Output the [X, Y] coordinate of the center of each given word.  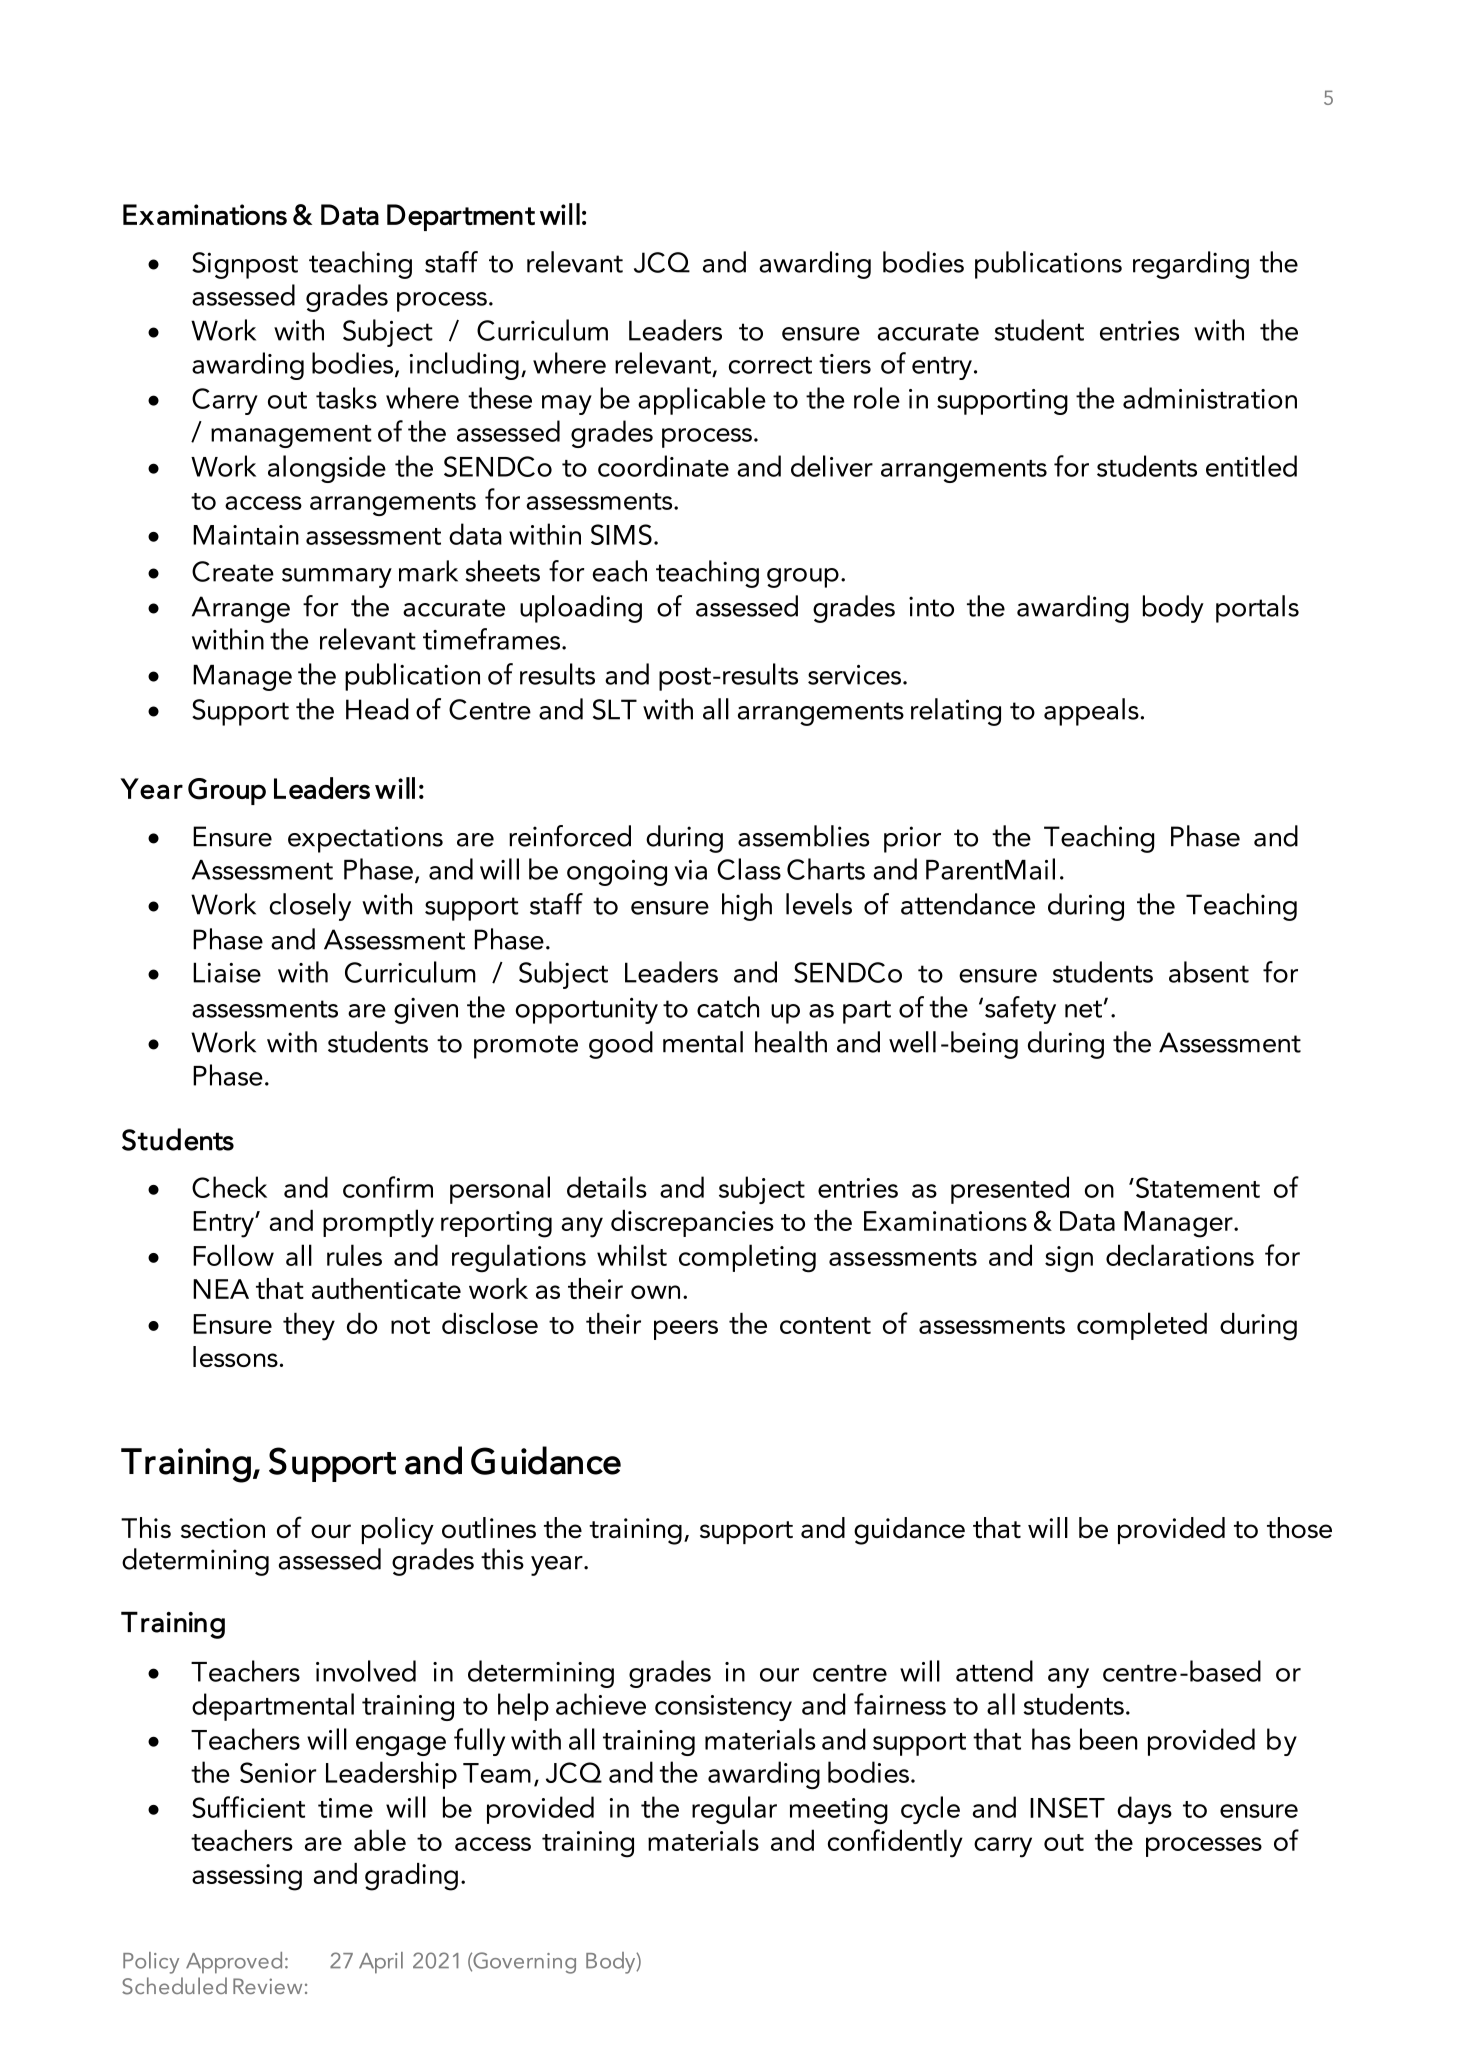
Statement [1196, 1187]
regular [734, 1810]
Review [267, 1986]
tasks [346, 398]
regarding [1191, 265]
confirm [388, 1187]
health [791, 1042]
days [1144, 1810]
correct [770, 365]
